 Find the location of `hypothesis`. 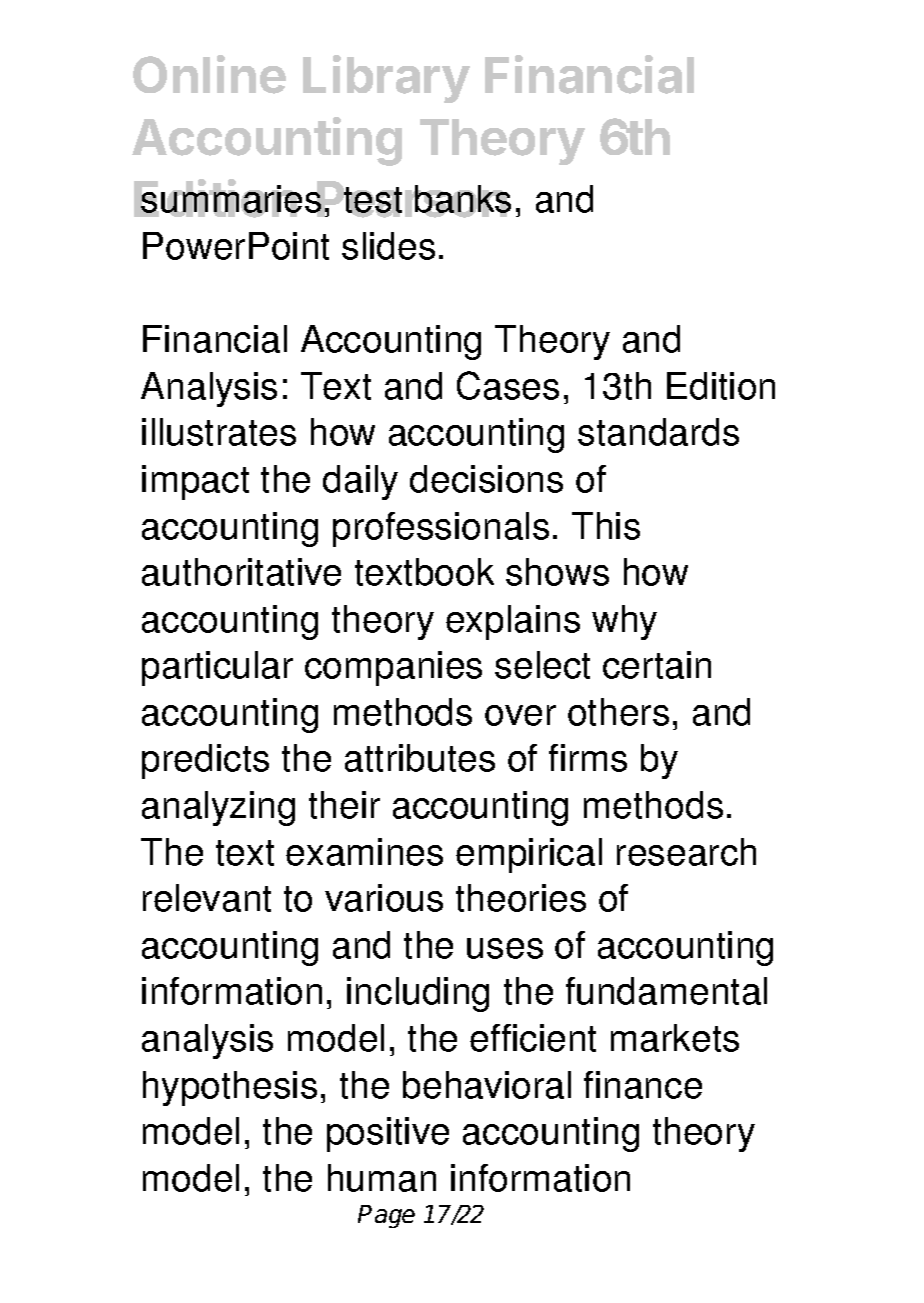

hypothesis is located at coordinates (230, 1088).
